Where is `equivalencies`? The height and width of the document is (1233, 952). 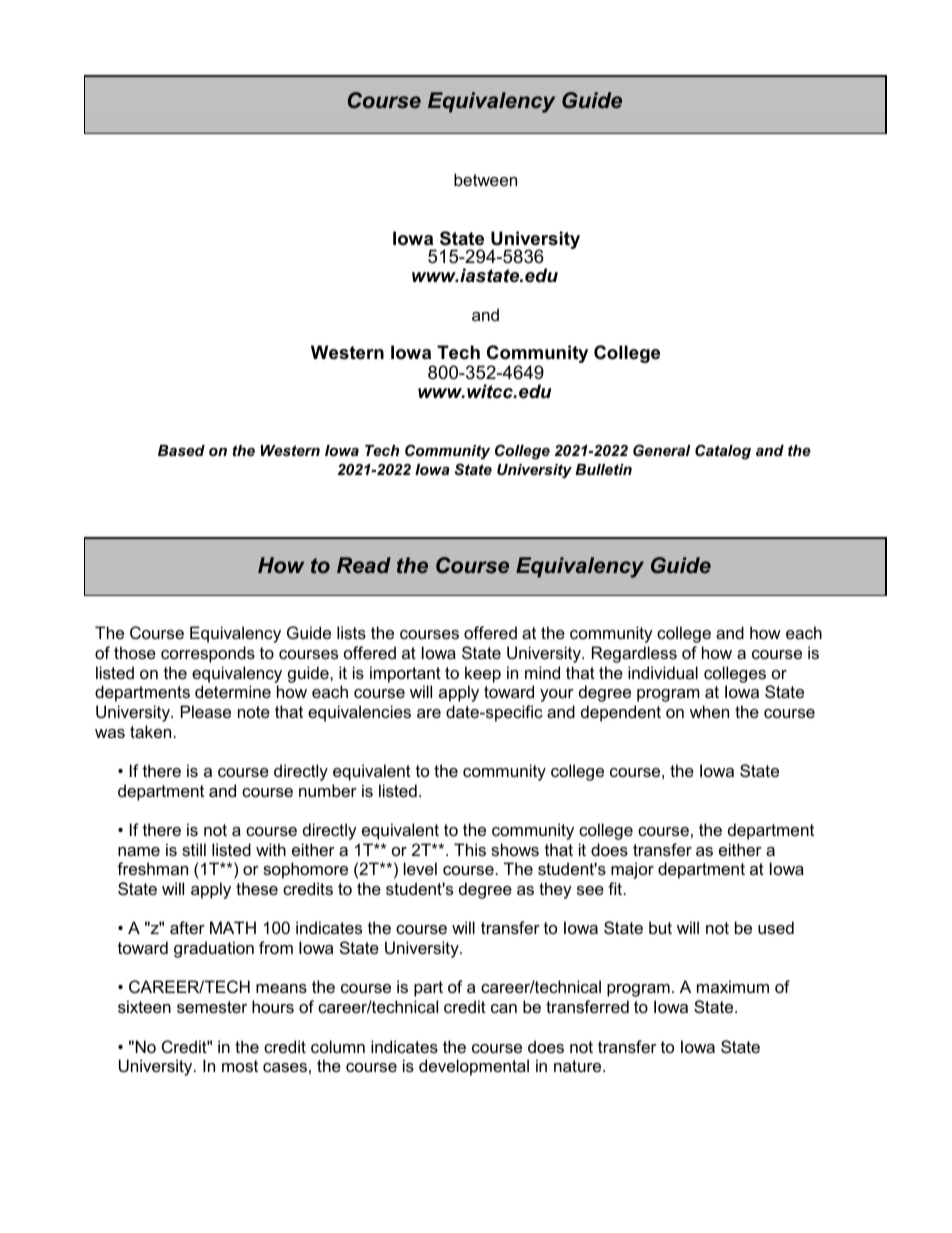
equivalencies is located at coordinates (359, 713).
